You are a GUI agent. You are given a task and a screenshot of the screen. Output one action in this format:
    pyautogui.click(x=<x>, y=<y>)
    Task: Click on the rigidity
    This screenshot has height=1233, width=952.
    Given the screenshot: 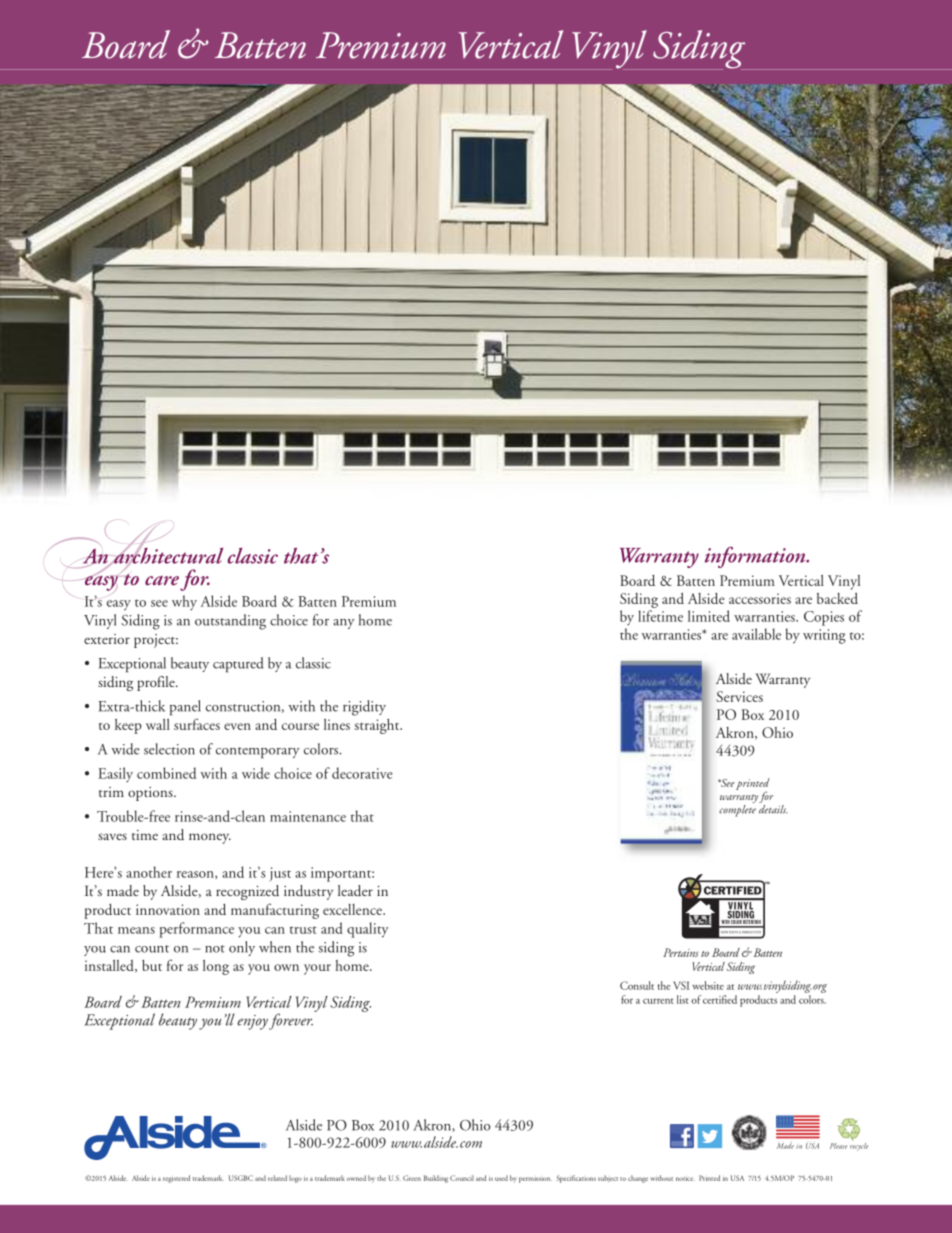 What is the action you would take?
    pyautogui.click(x=364, y=708)
